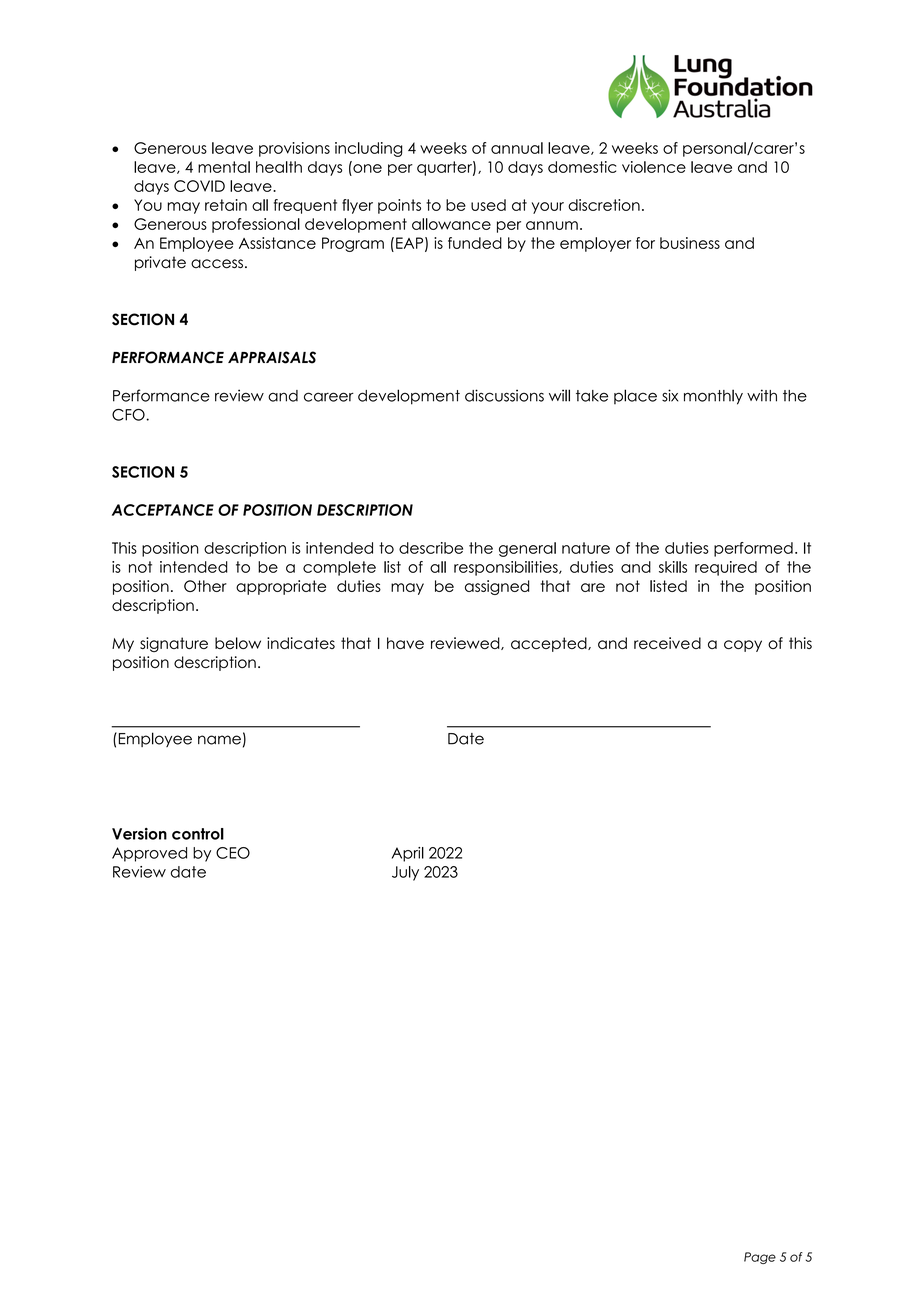 The height and width of the page is (1308, 924). I want to click on CFO, so click(129, 415).
